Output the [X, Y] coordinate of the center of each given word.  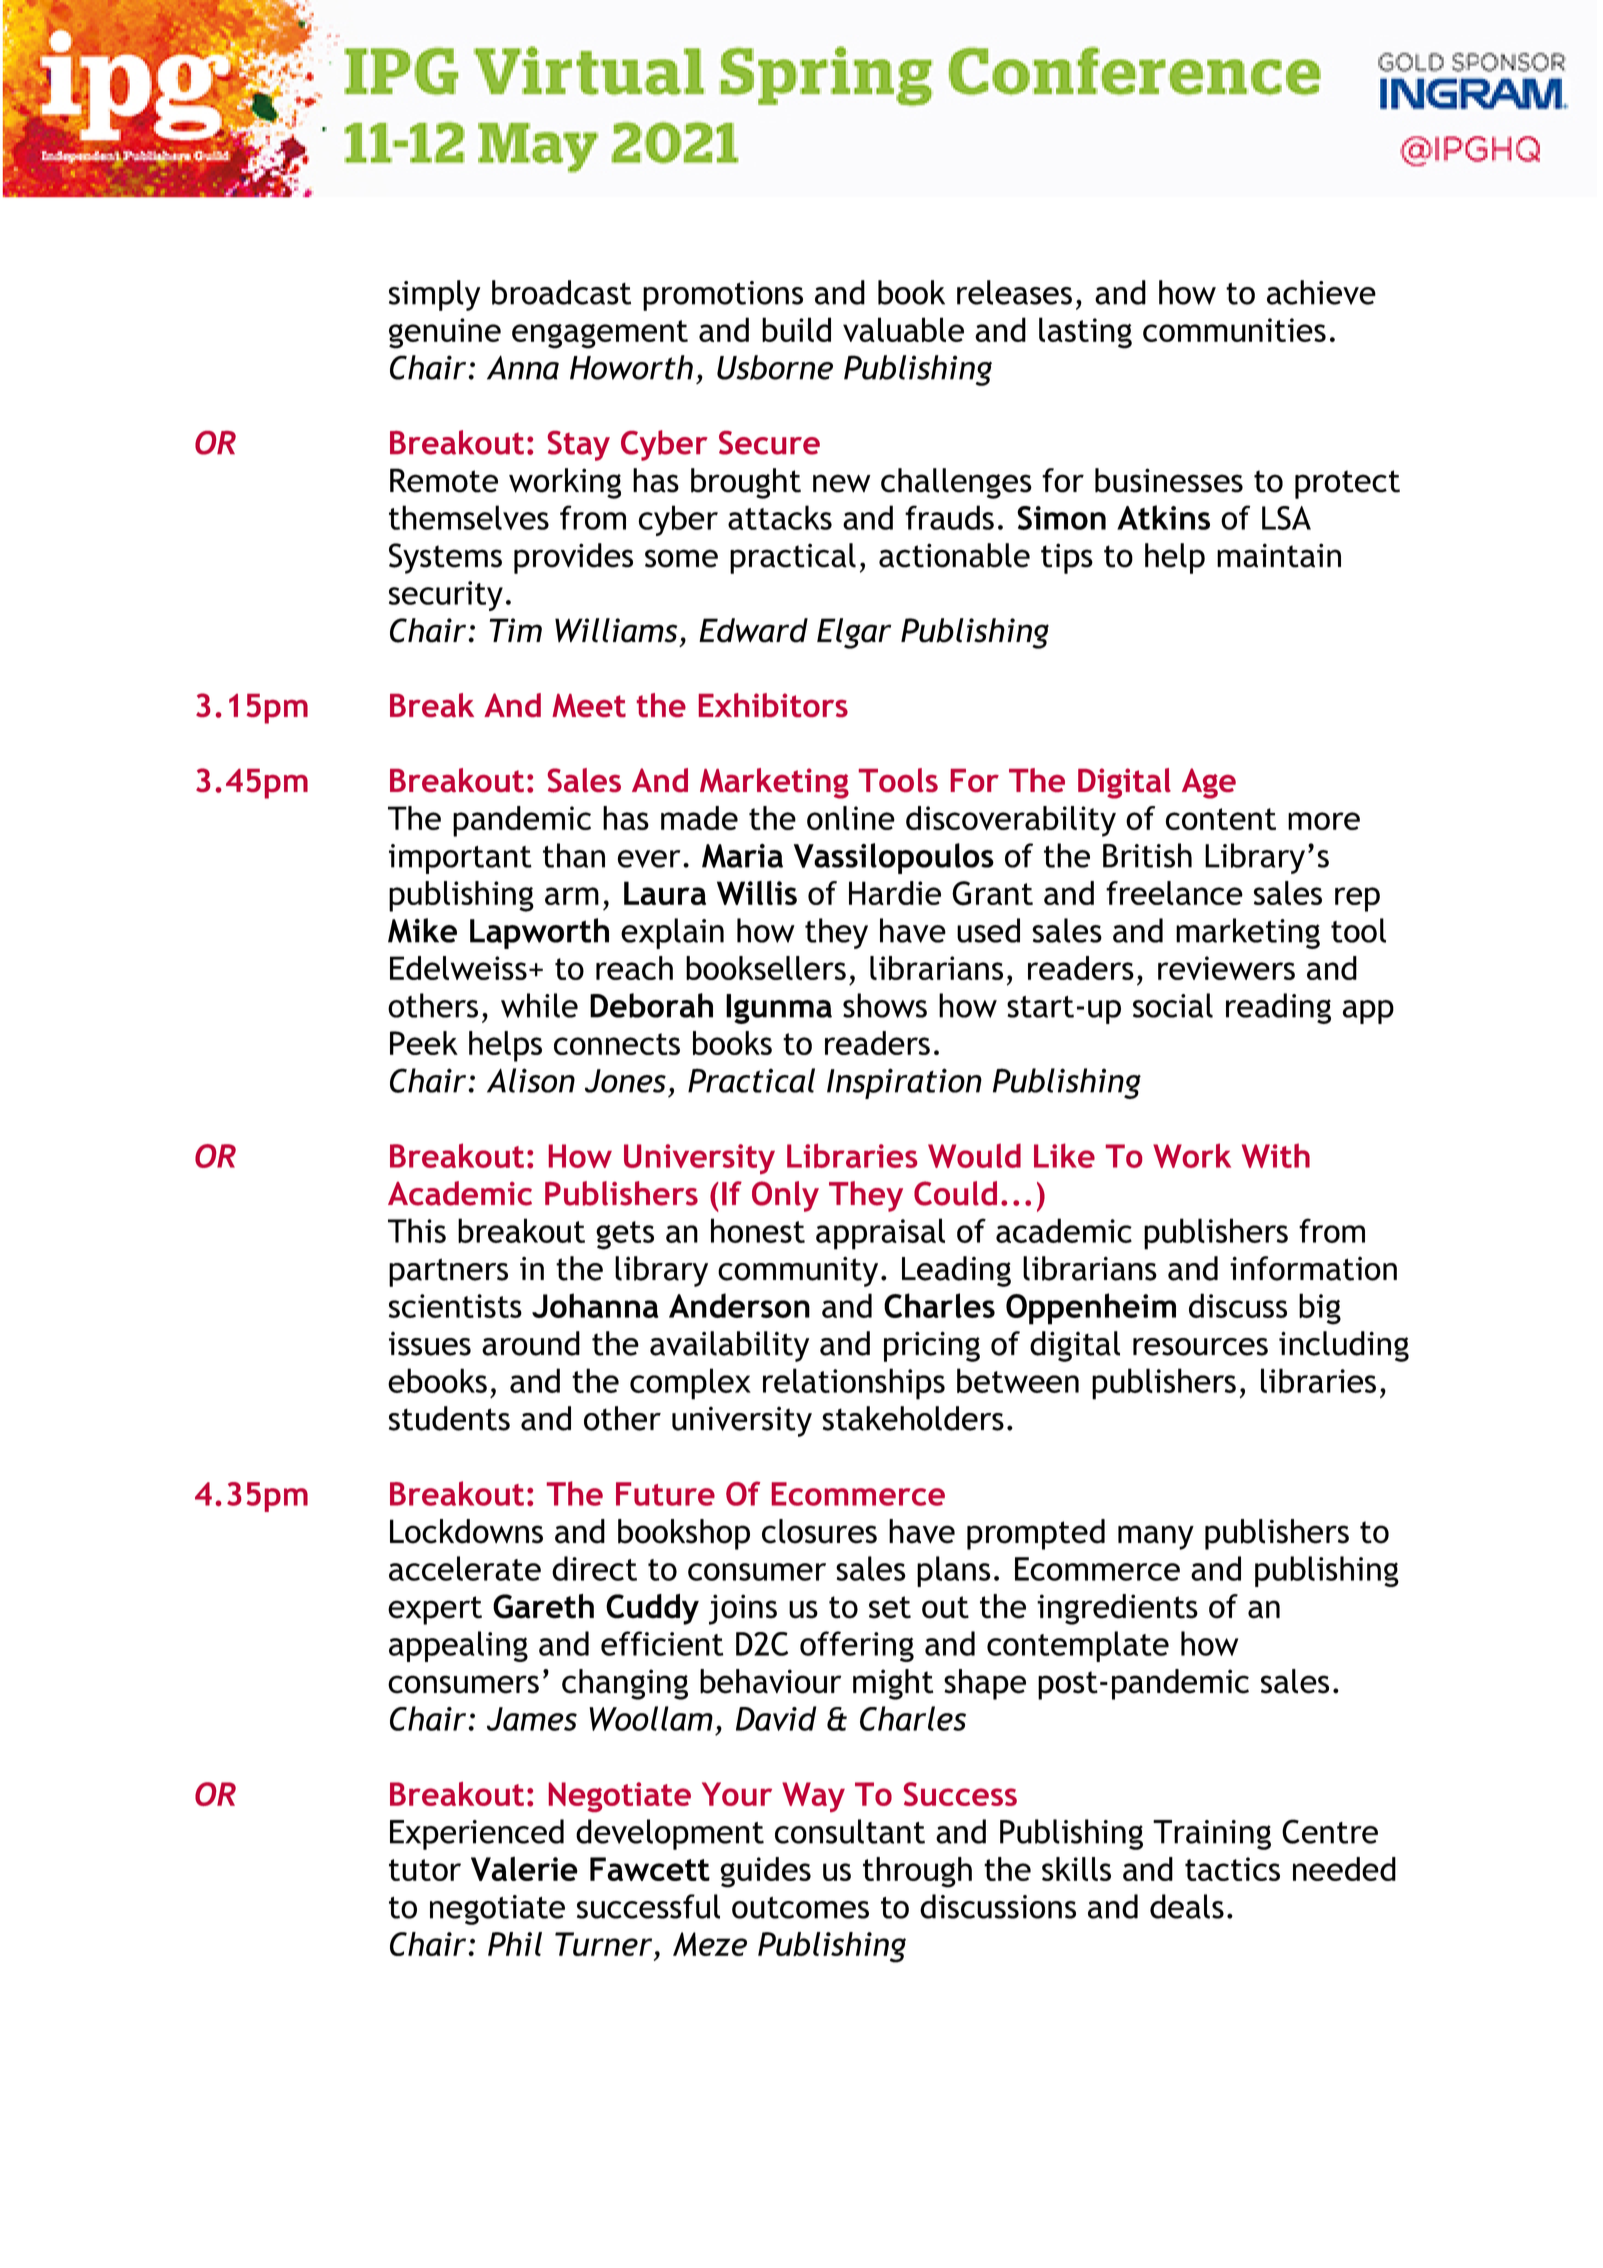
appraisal [880, 1234]
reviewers [1226, 968]
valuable [903, 329]
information [1313, 1268]
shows [885, 1005]
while [539, 1005]
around [531, 1343]
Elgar [854, 633]
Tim [516, 630]
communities [1234, 330]
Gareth [543, 1606]
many [1156, 1537]
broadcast [561, 292]
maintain [1279, 555]
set [890, 1607]
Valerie [524, 1868]
